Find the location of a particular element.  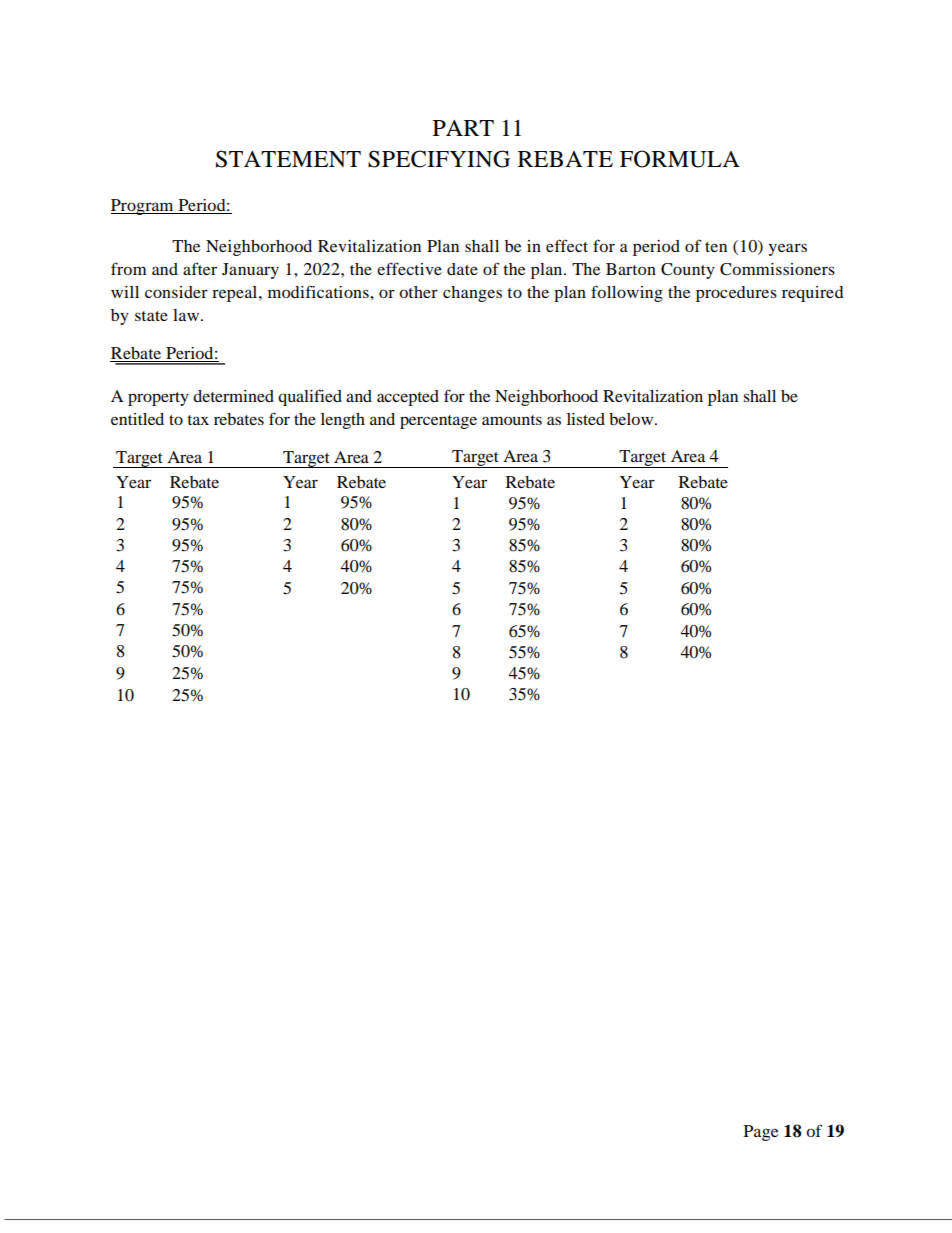

entitled is located at coordinates (137, 419).
